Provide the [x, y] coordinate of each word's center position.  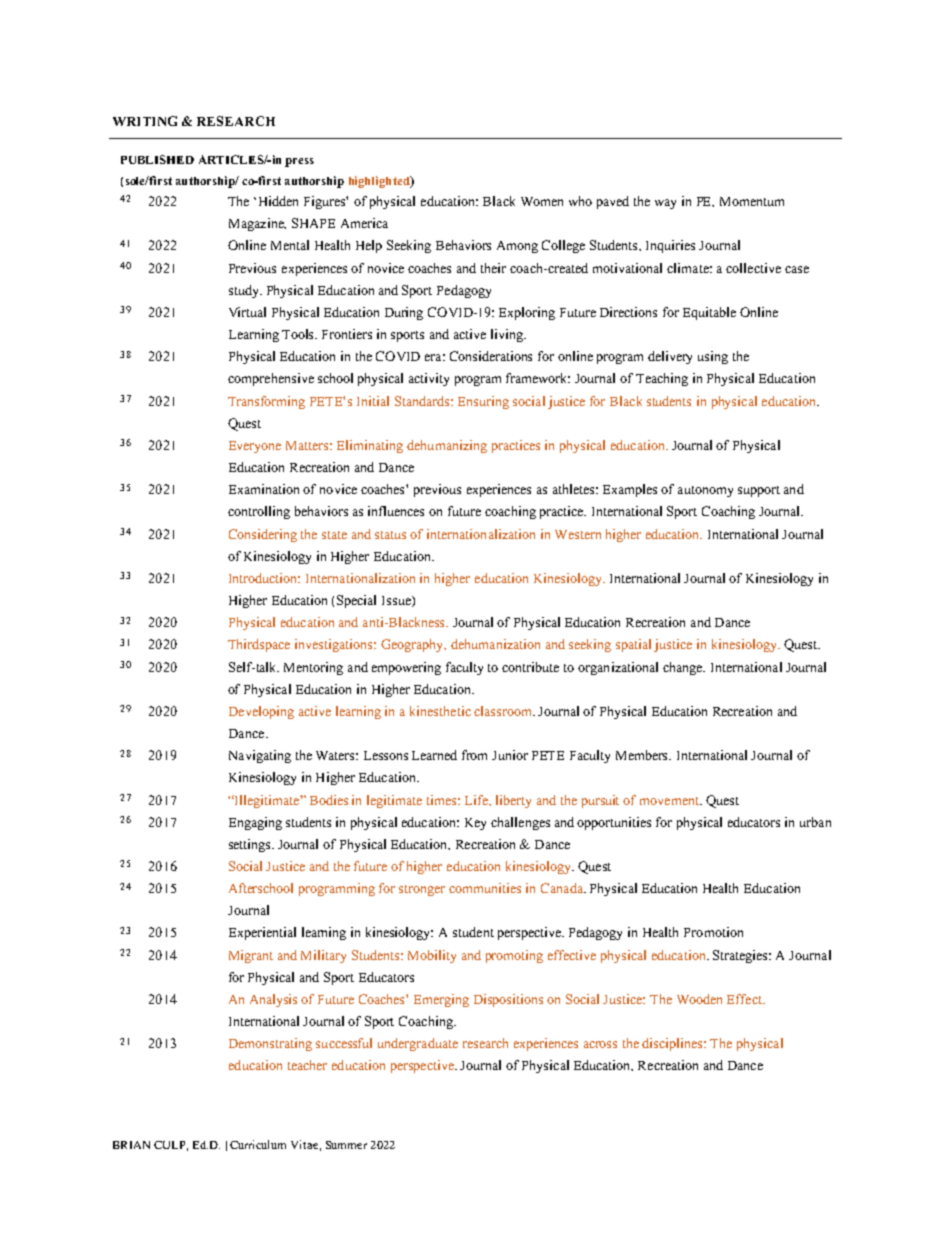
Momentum [752, 201]
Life [478, 800]
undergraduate [418, 1044]
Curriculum [258, 1144]
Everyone [255, 447]
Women [542, 201]
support [759, 491]
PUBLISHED [157, 159]
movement [671, 801]
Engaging [255, 823]
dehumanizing [447, 446]
